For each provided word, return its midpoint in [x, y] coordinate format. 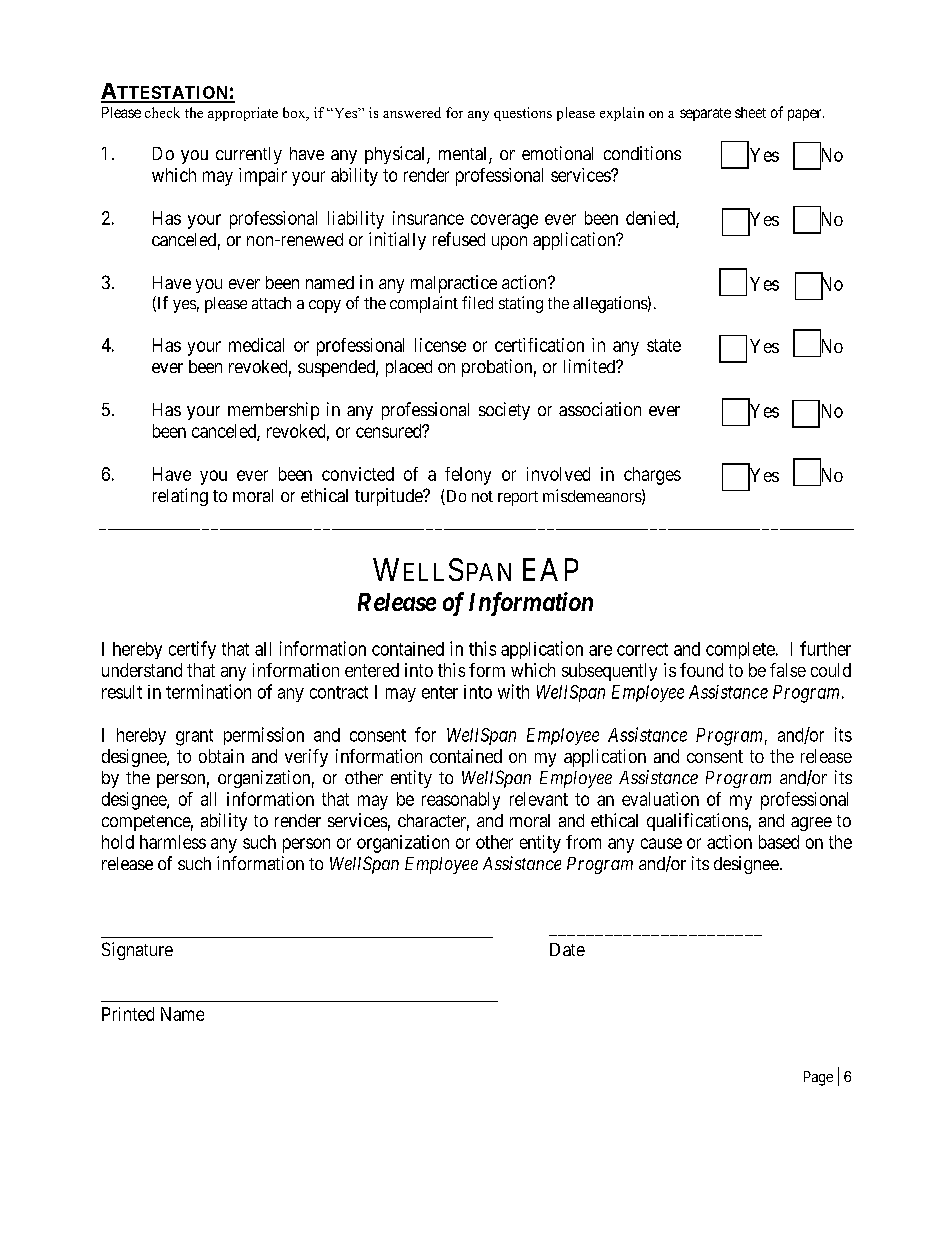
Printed [128, 1014]
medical [256, 345]
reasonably [461, 801]
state [664, 345]
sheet [750, 112]
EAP [550, 569]
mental [464, 155]
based [779, 842]
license [440, 345]
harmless [173, 842]
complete [740, 650]
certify [192, 650]
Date [567, 949]
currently [249, 155]
